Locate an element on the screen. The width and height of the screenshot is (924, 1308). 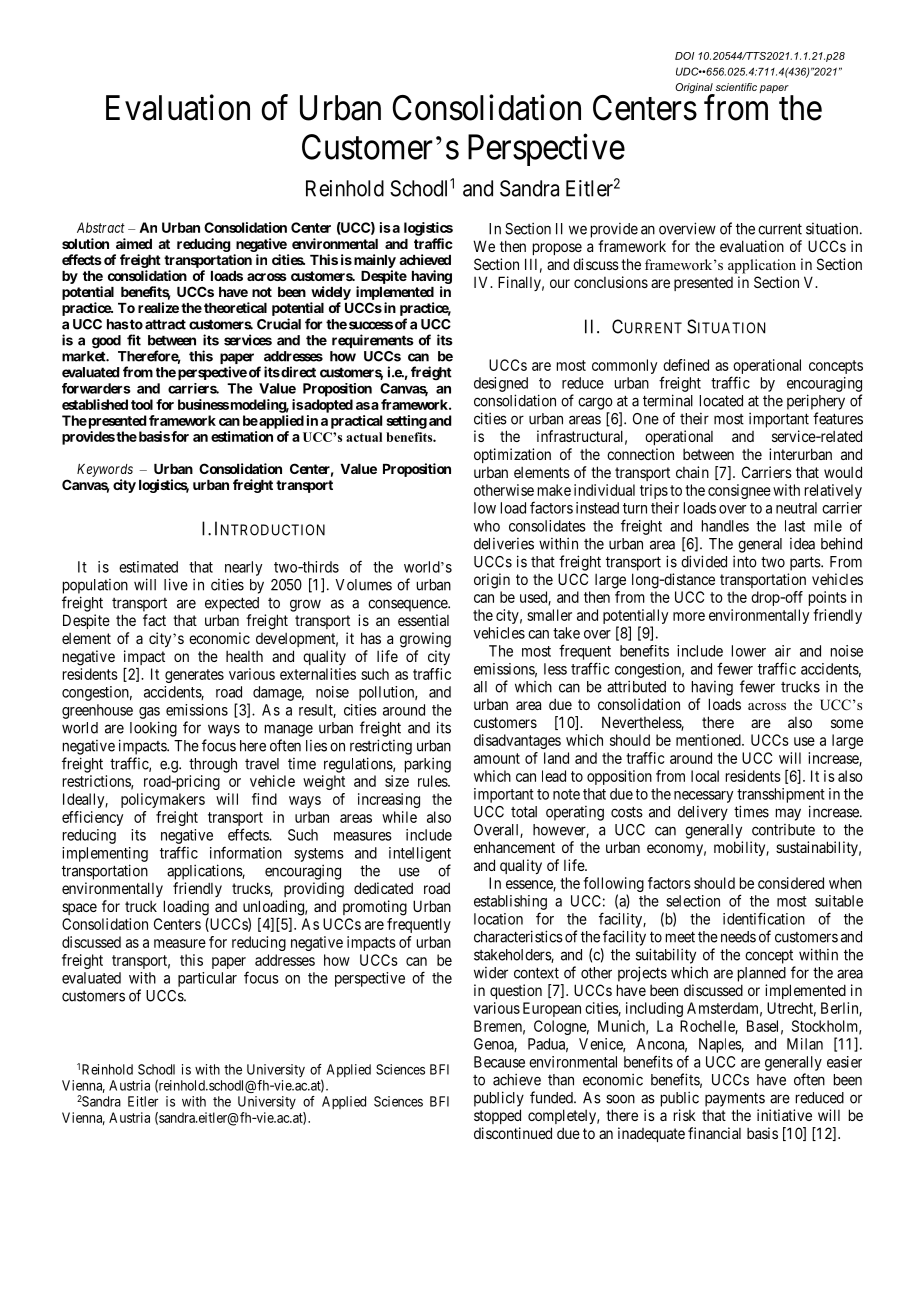
mainly is located at coordinates (373, 261).
